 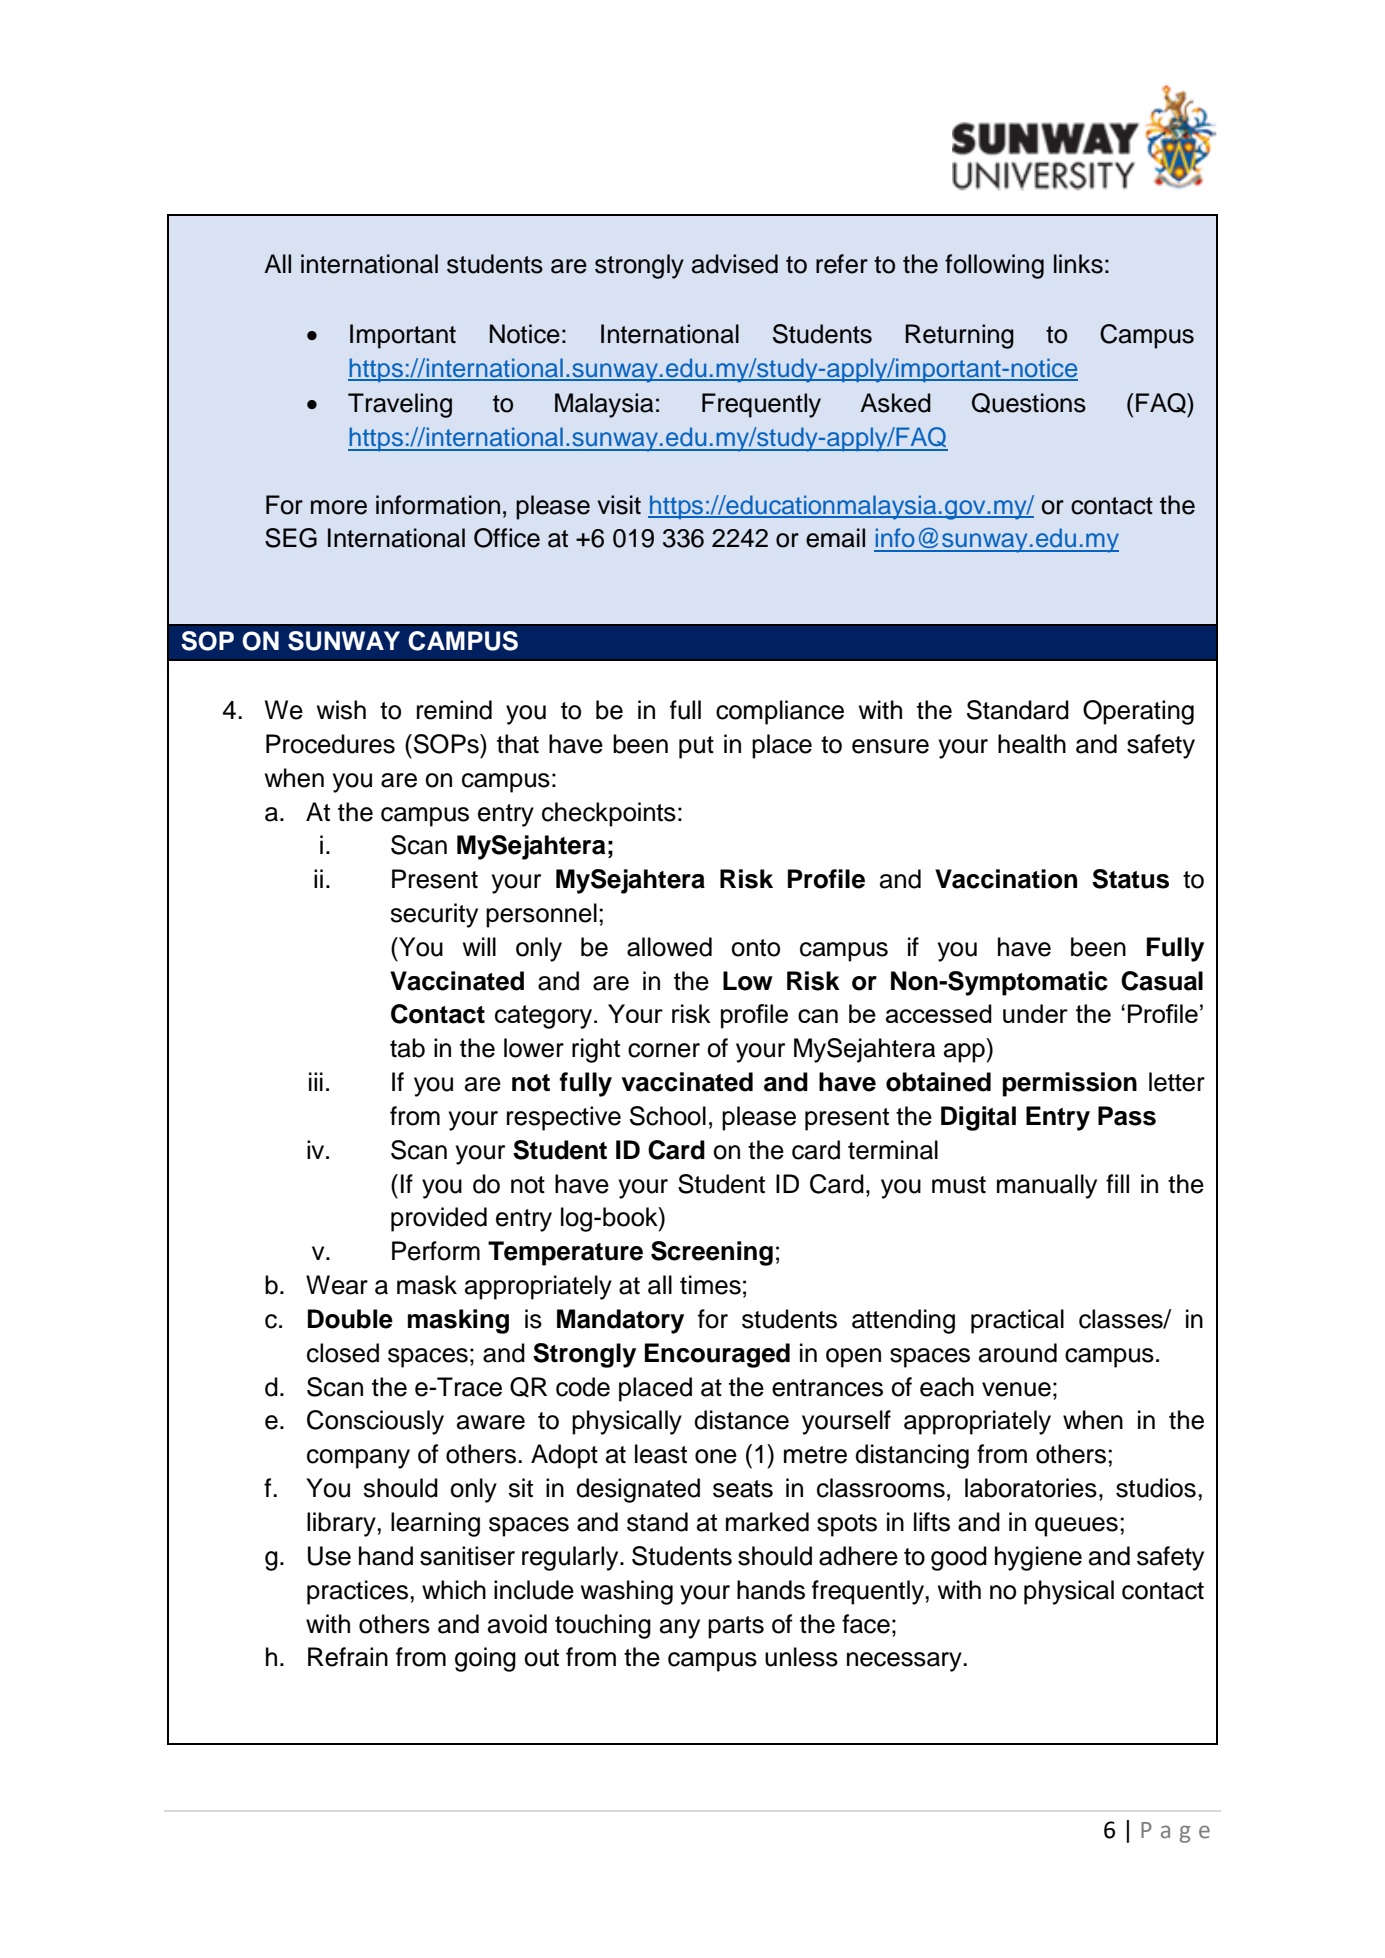 What do you see at coordinates (341, 710) in the screenshot?
I see `wish` at bounding box center [341, 710].
